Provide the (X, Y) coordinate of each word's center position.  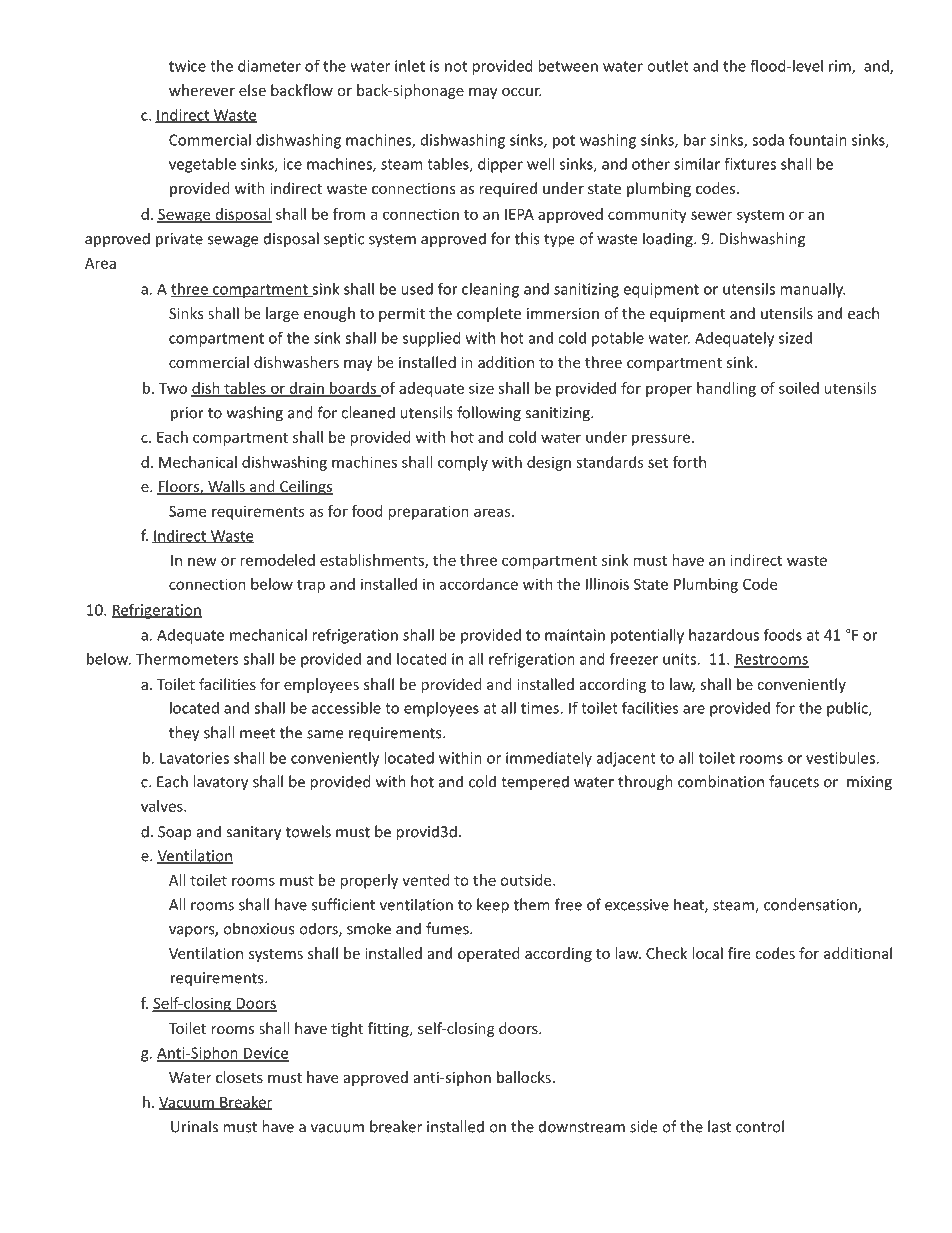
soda (768, 140)
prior (187, 414)
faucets (794, 781)
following (489, 414)
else (252, 90)
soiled (799, 388)
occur (522, 92)
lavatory (220, 783)
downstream (582, 1126)
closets (239, 1077)
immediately (549, 759)
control (760, 1126)
